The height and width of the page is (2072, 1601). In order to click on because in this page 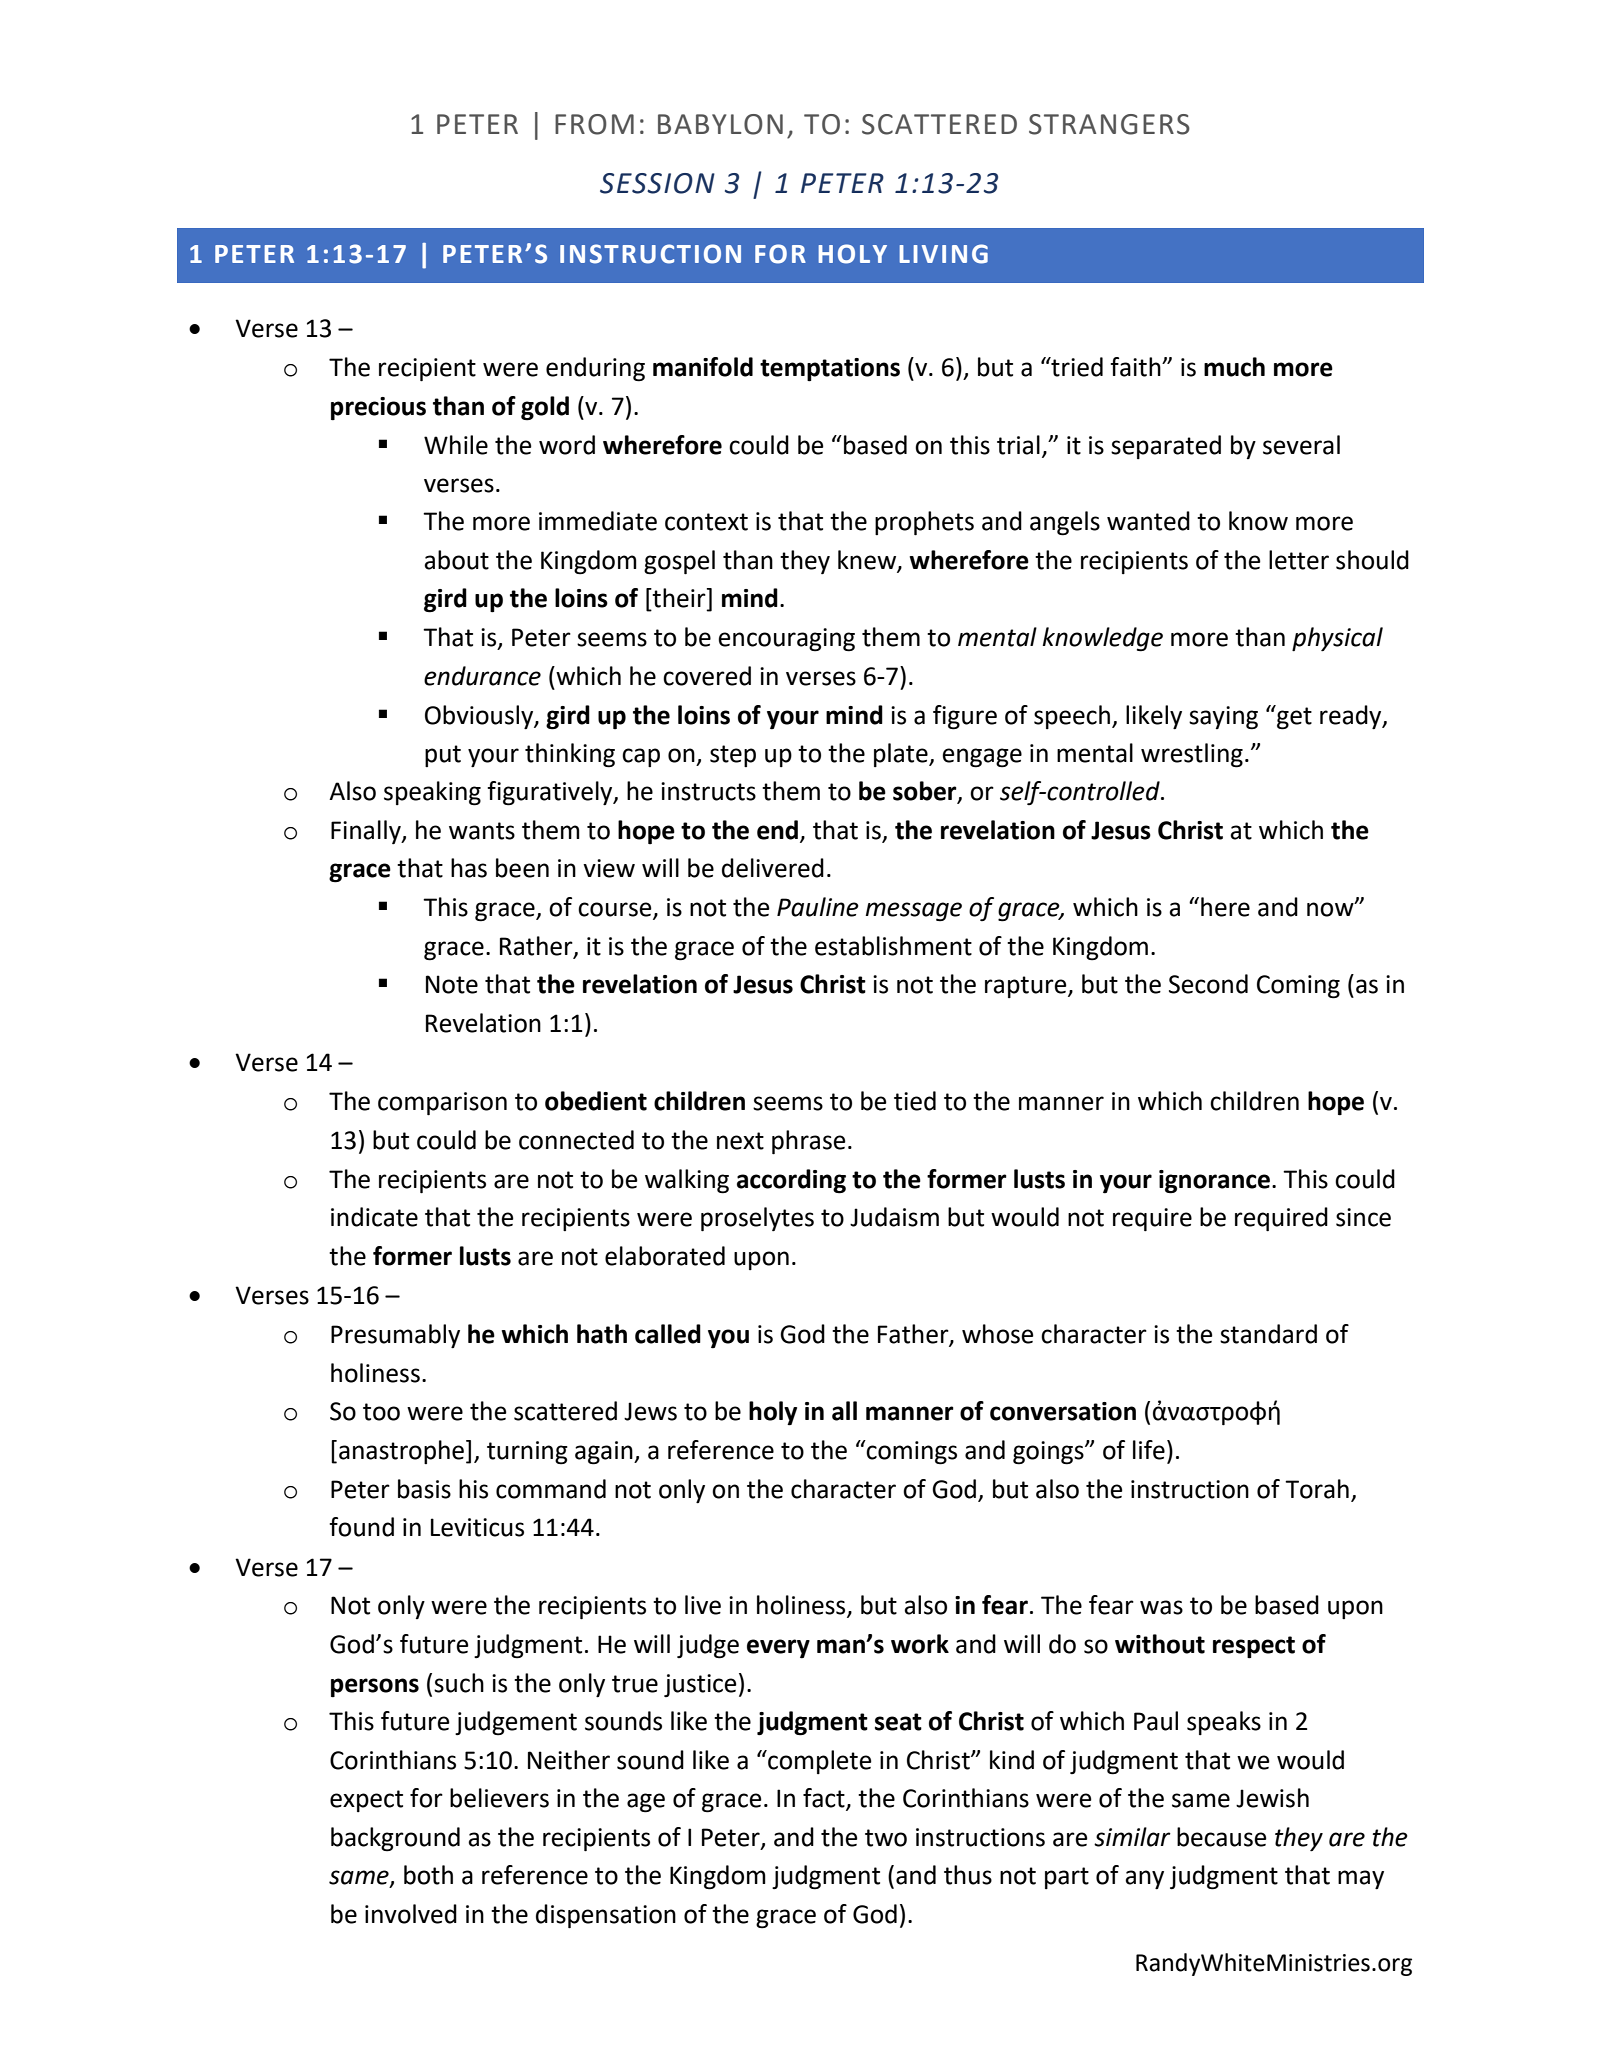, I will do `click(1222, 1837)`.
